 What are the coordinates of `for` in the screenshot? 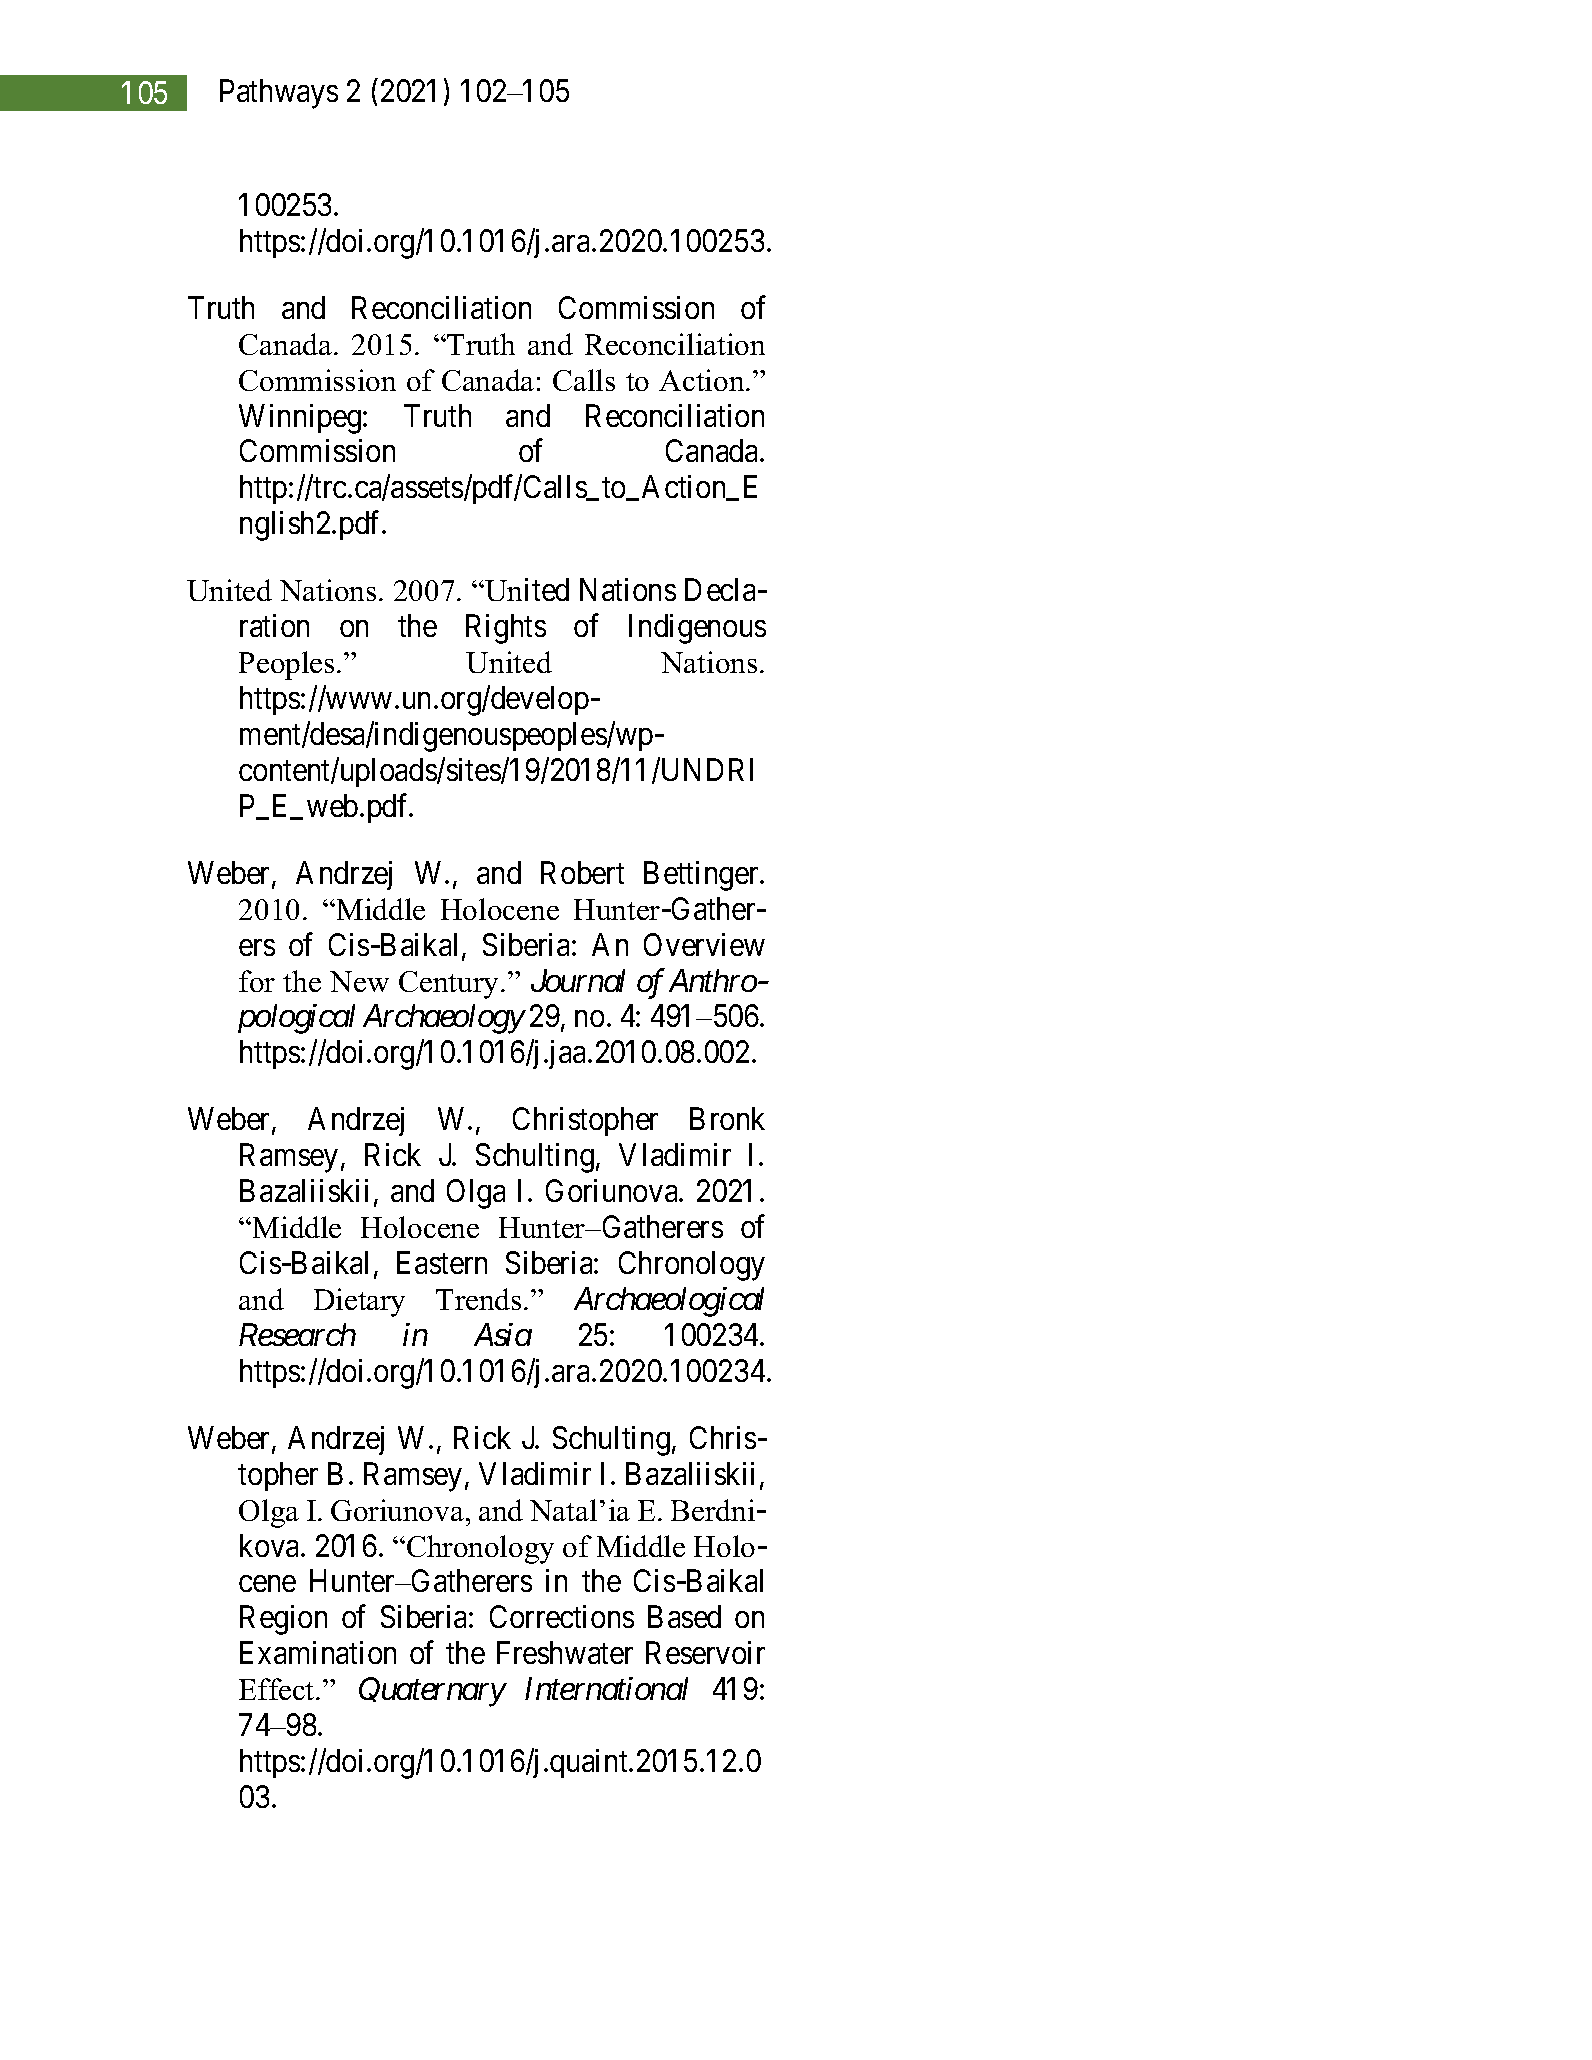 It's located at (257, 981).
